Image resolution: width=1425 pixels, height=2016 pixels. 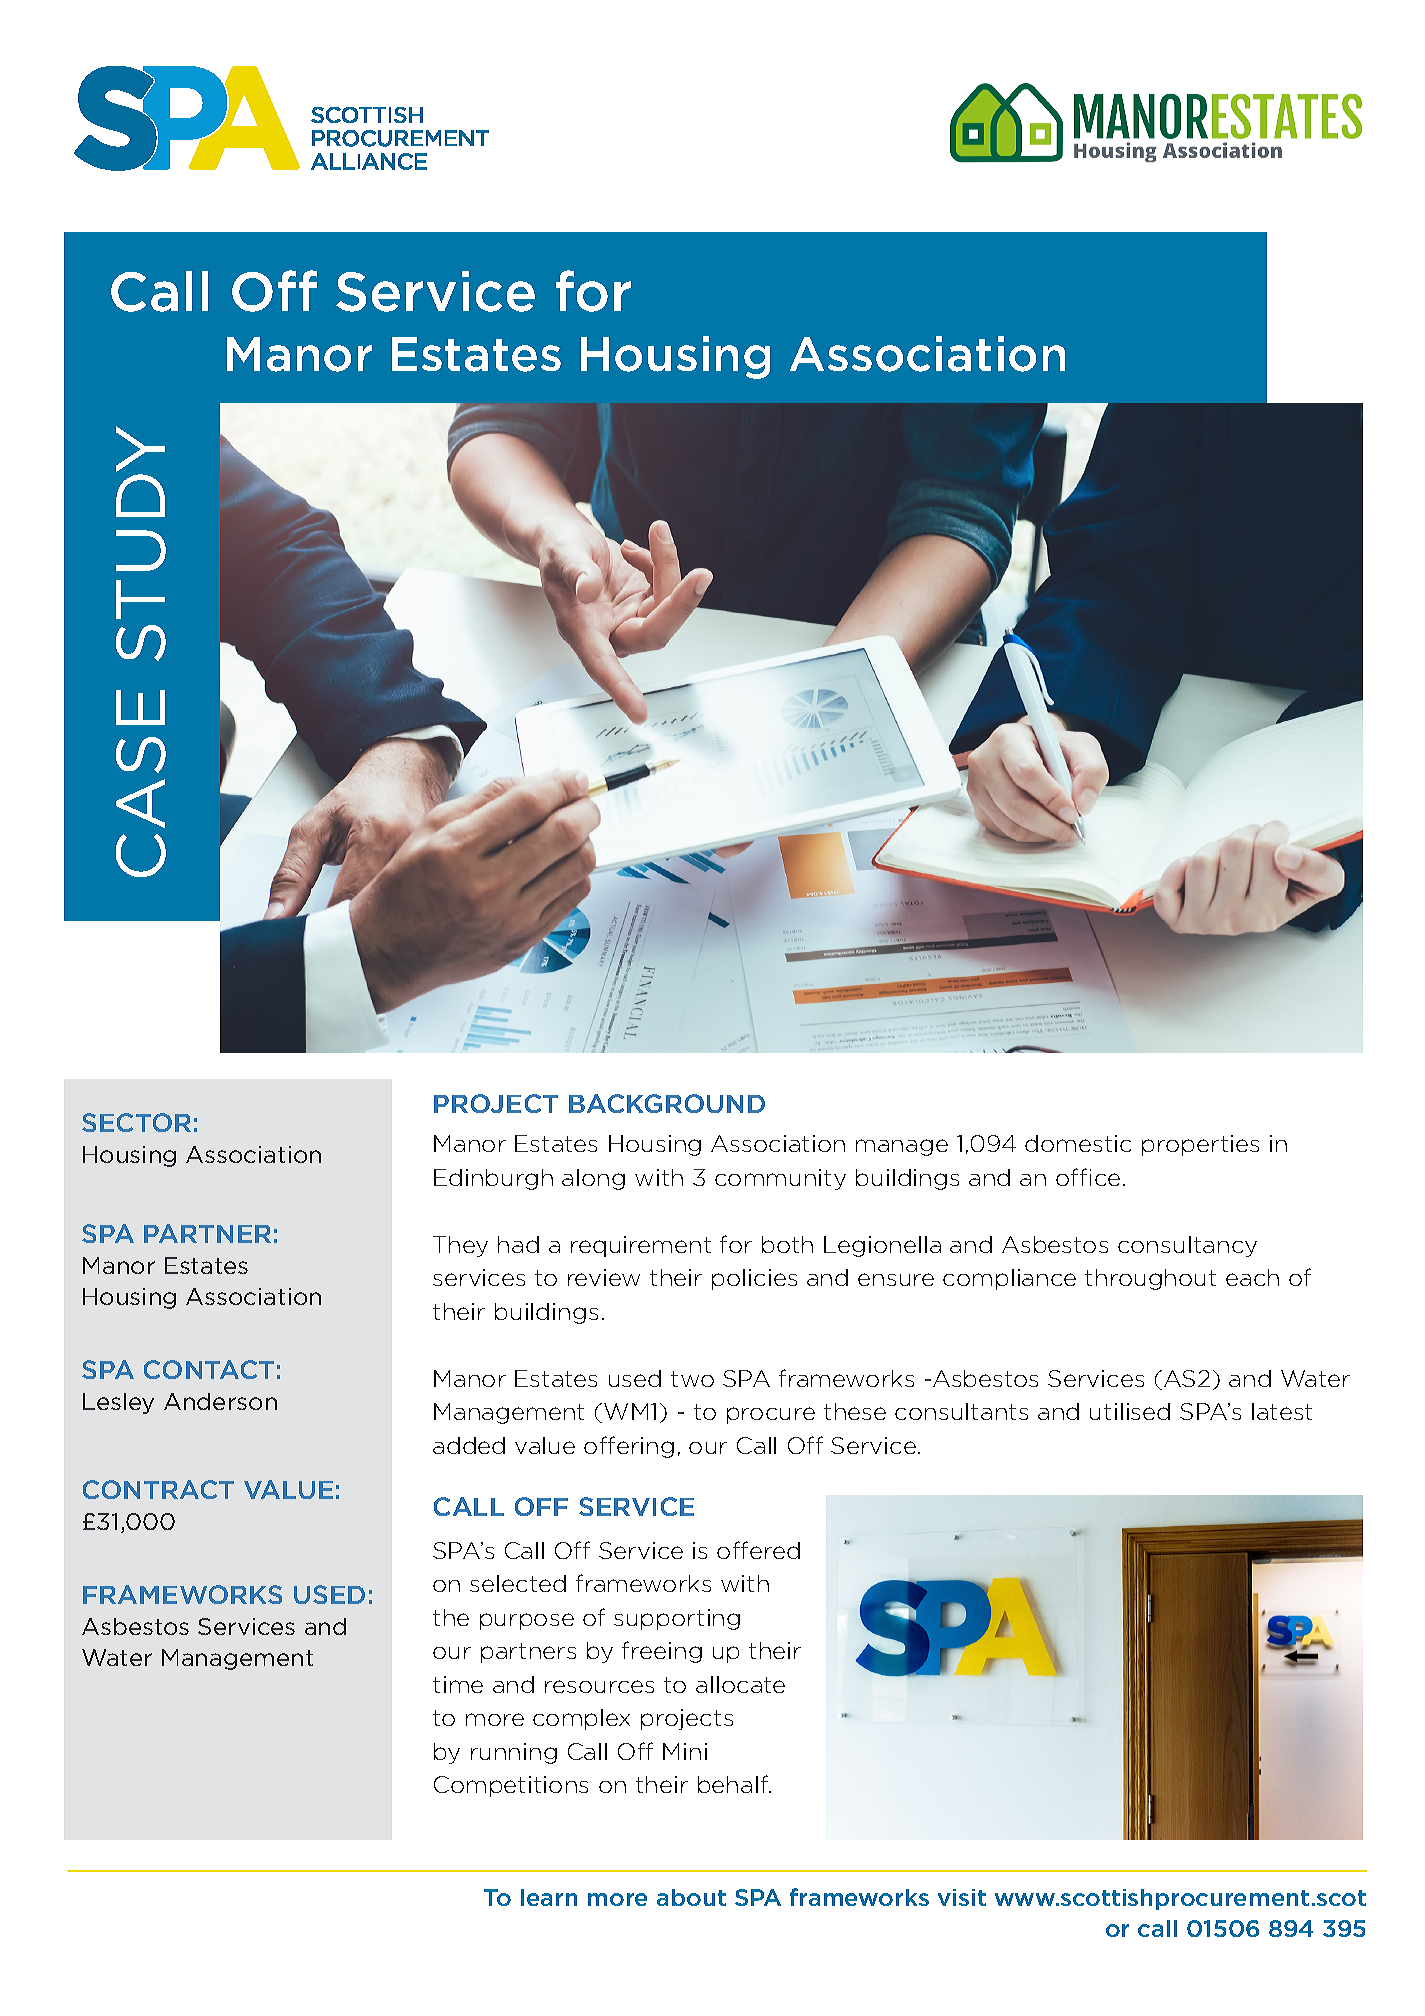 I want to click on utilised, so click(x=1130, y=1411).
